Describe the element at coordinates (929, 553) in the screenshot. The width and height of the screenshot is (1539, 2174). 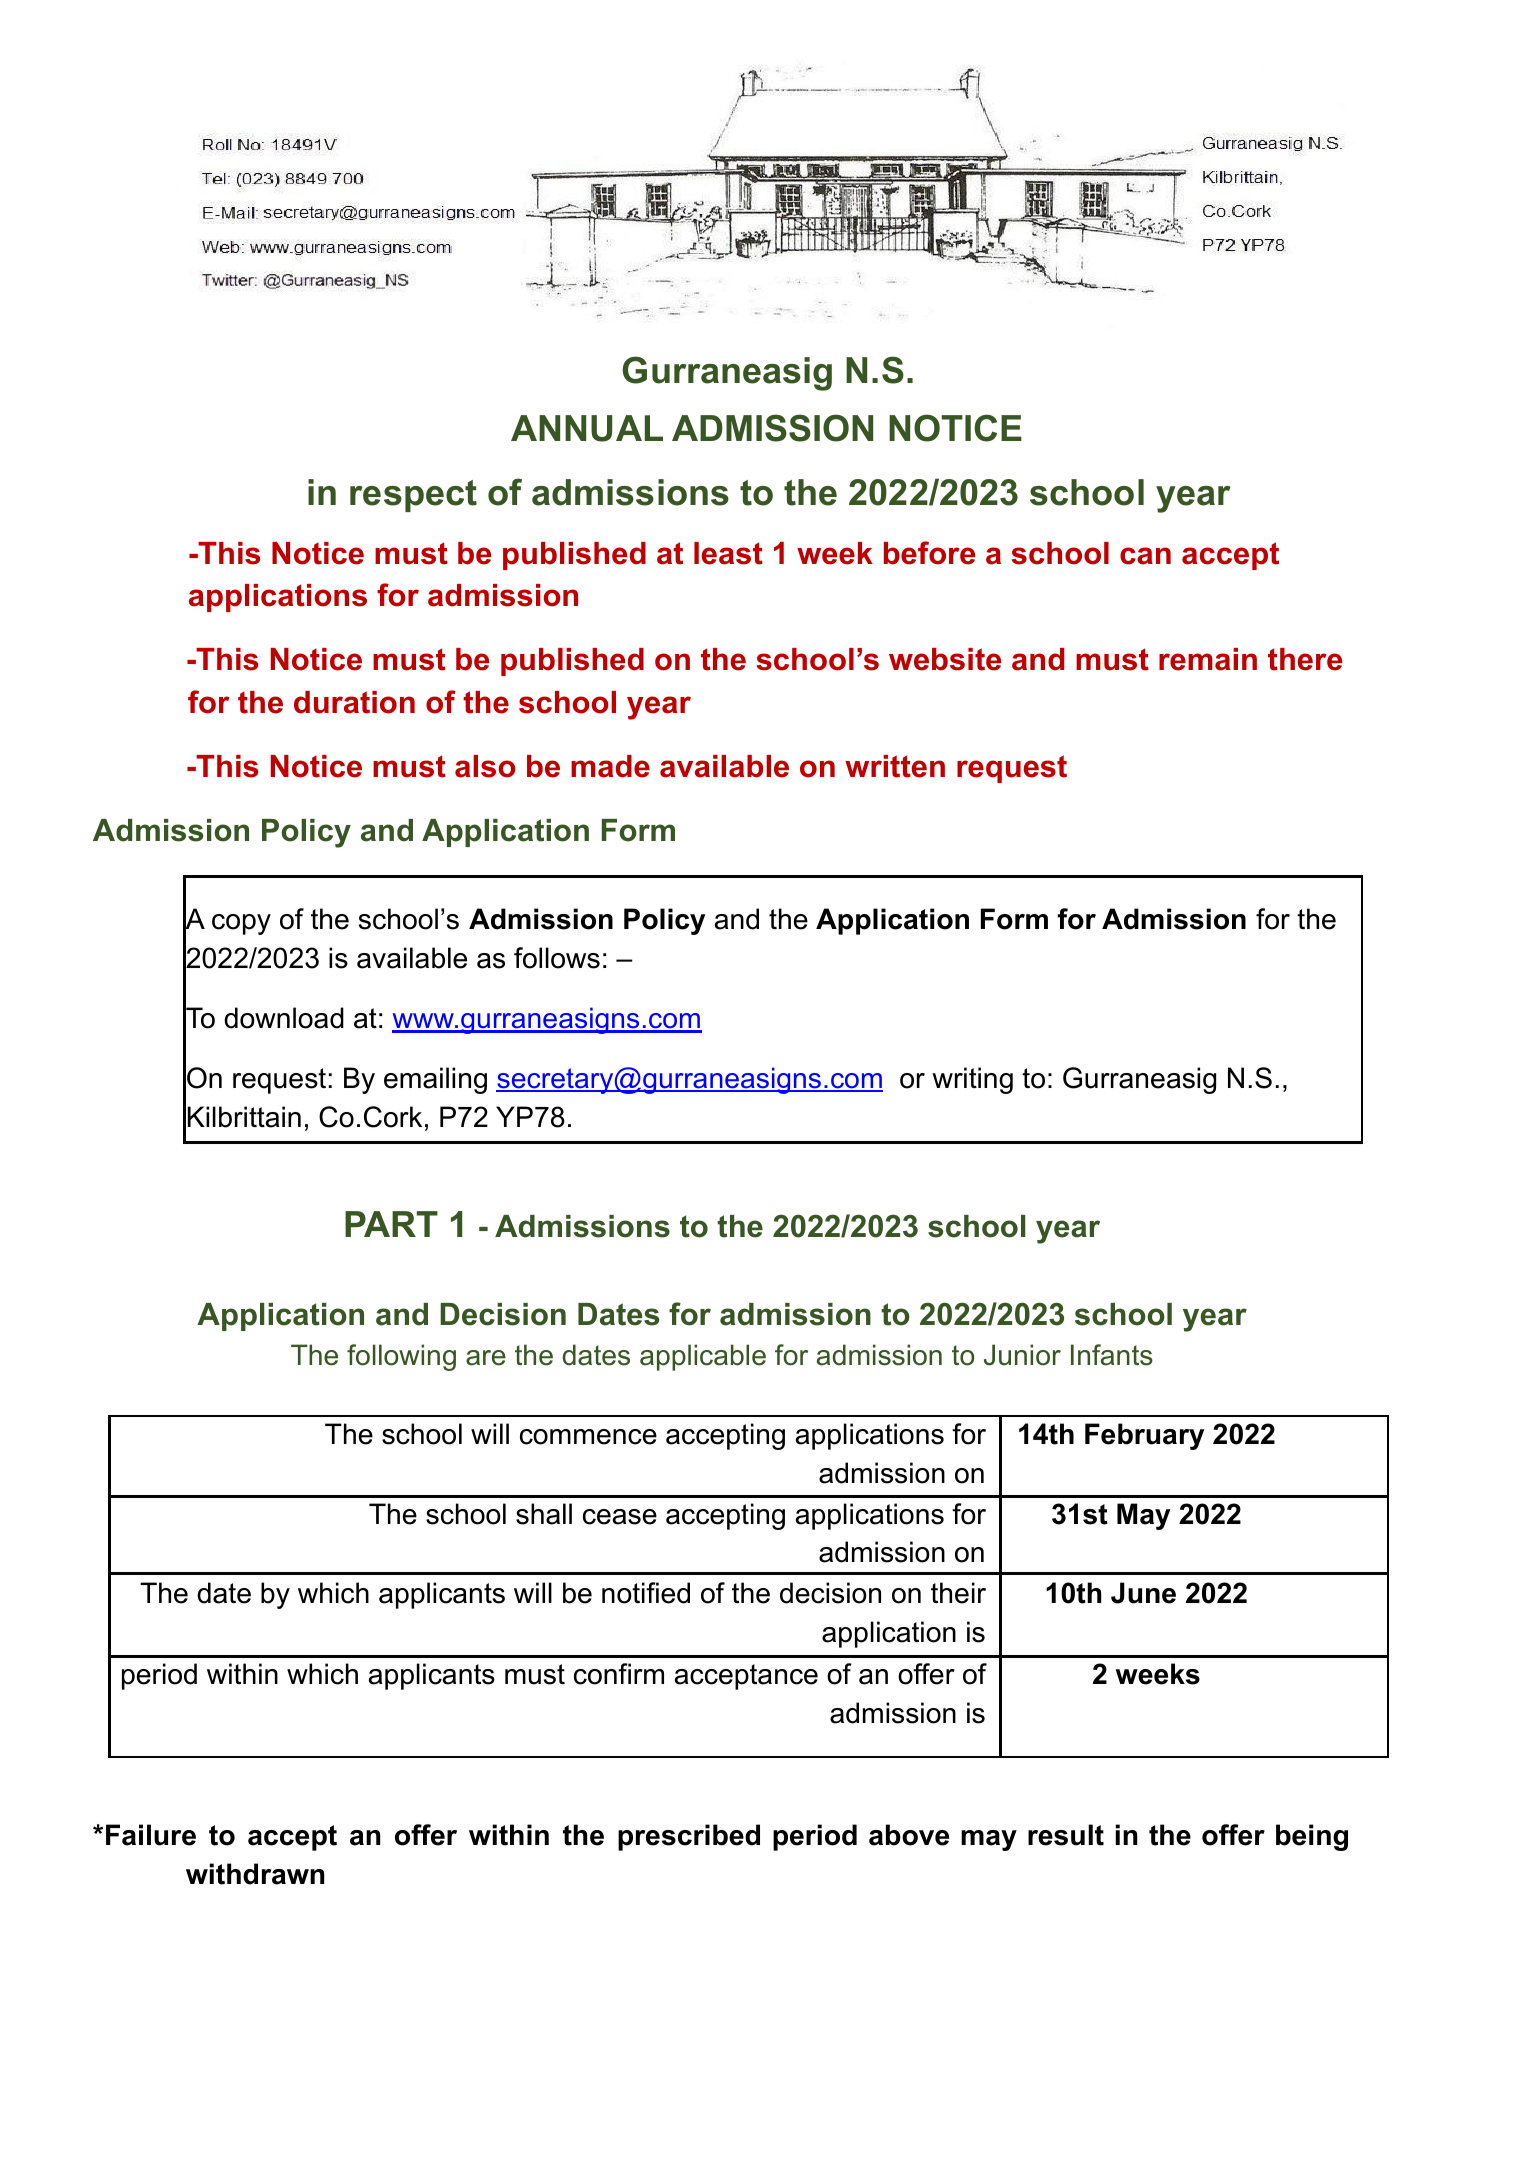
I see `before` at that location.
